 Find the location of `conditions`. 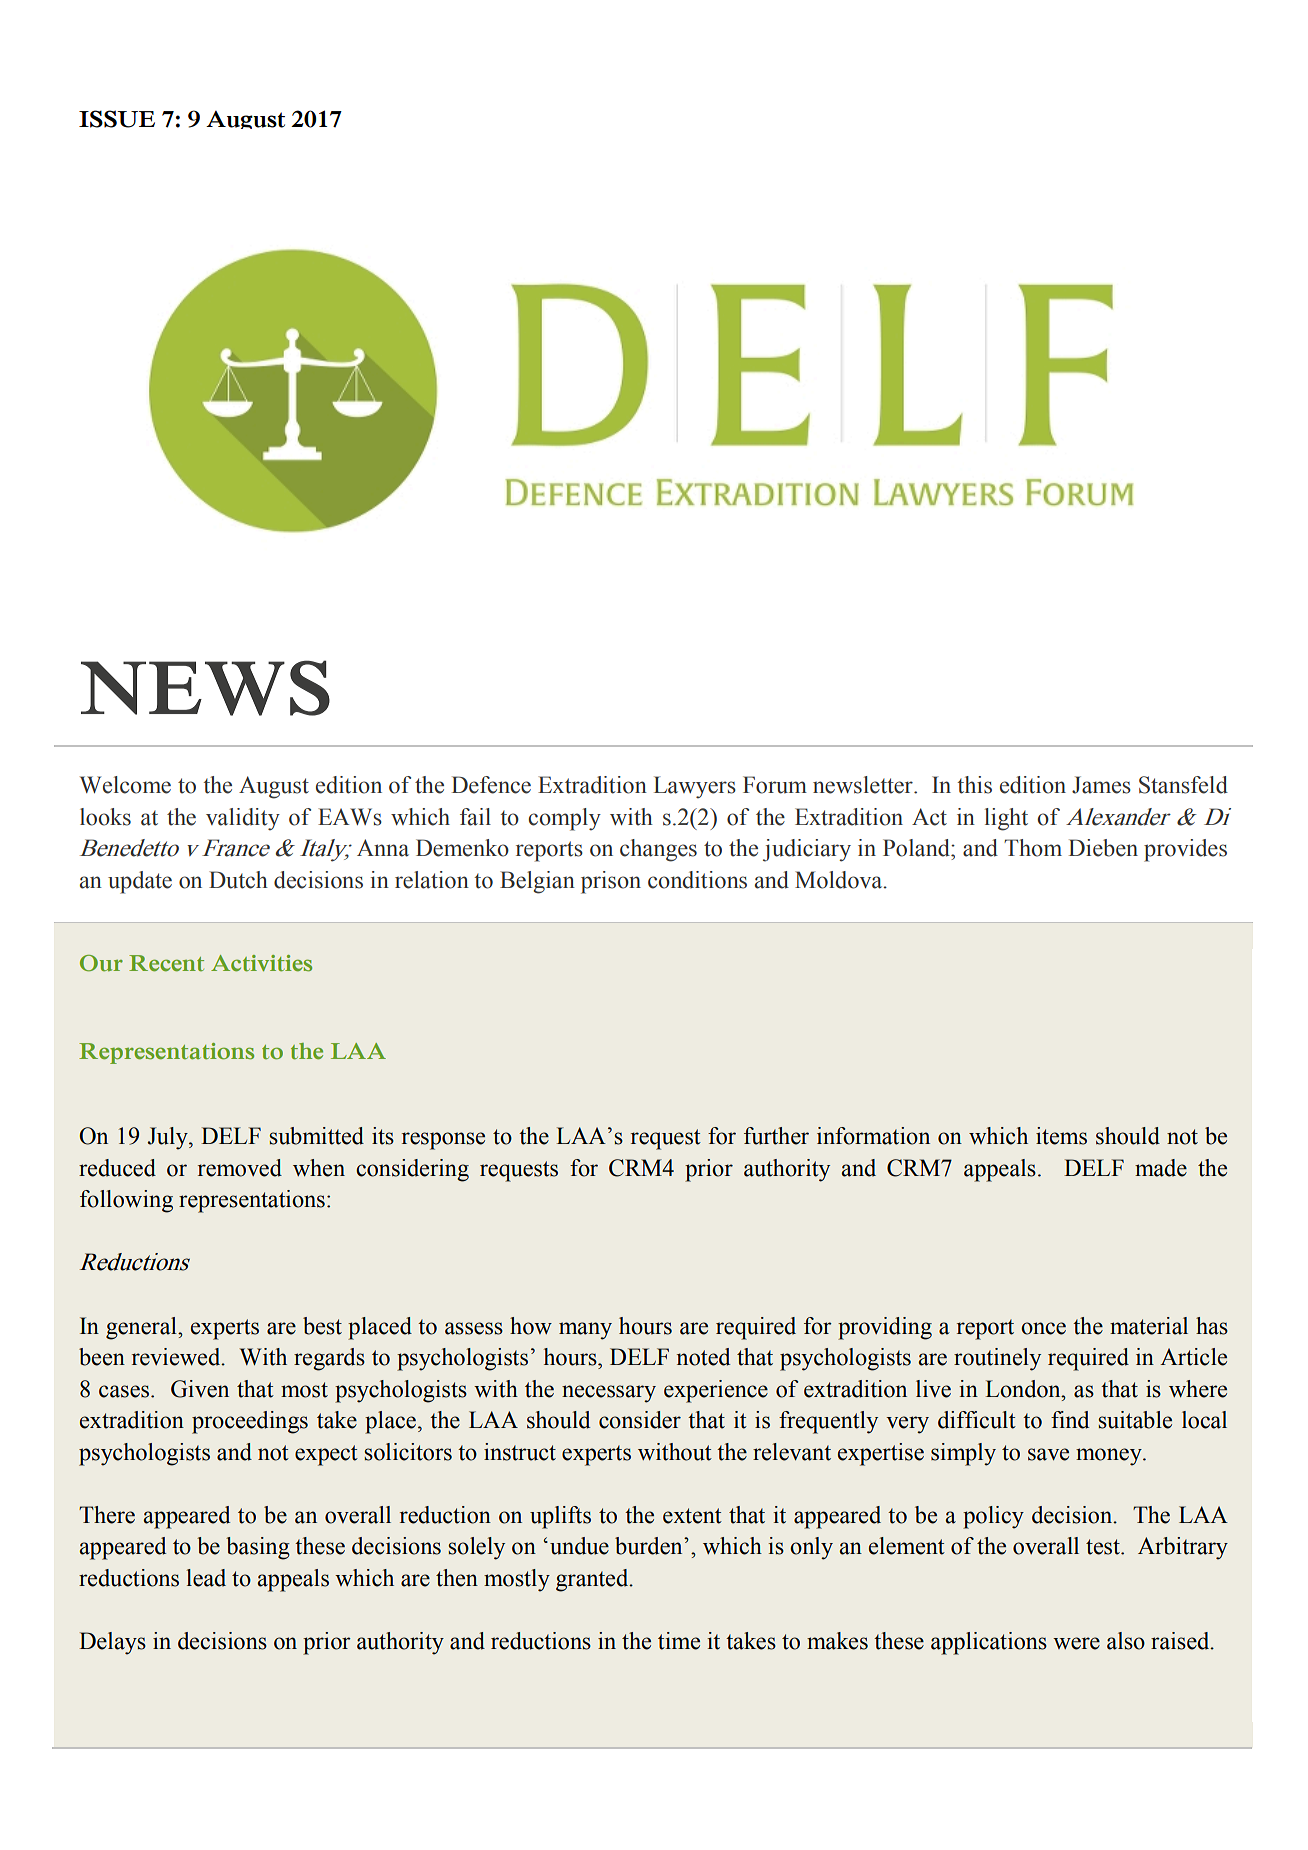

conditions is located at coordinates (697, 880).
